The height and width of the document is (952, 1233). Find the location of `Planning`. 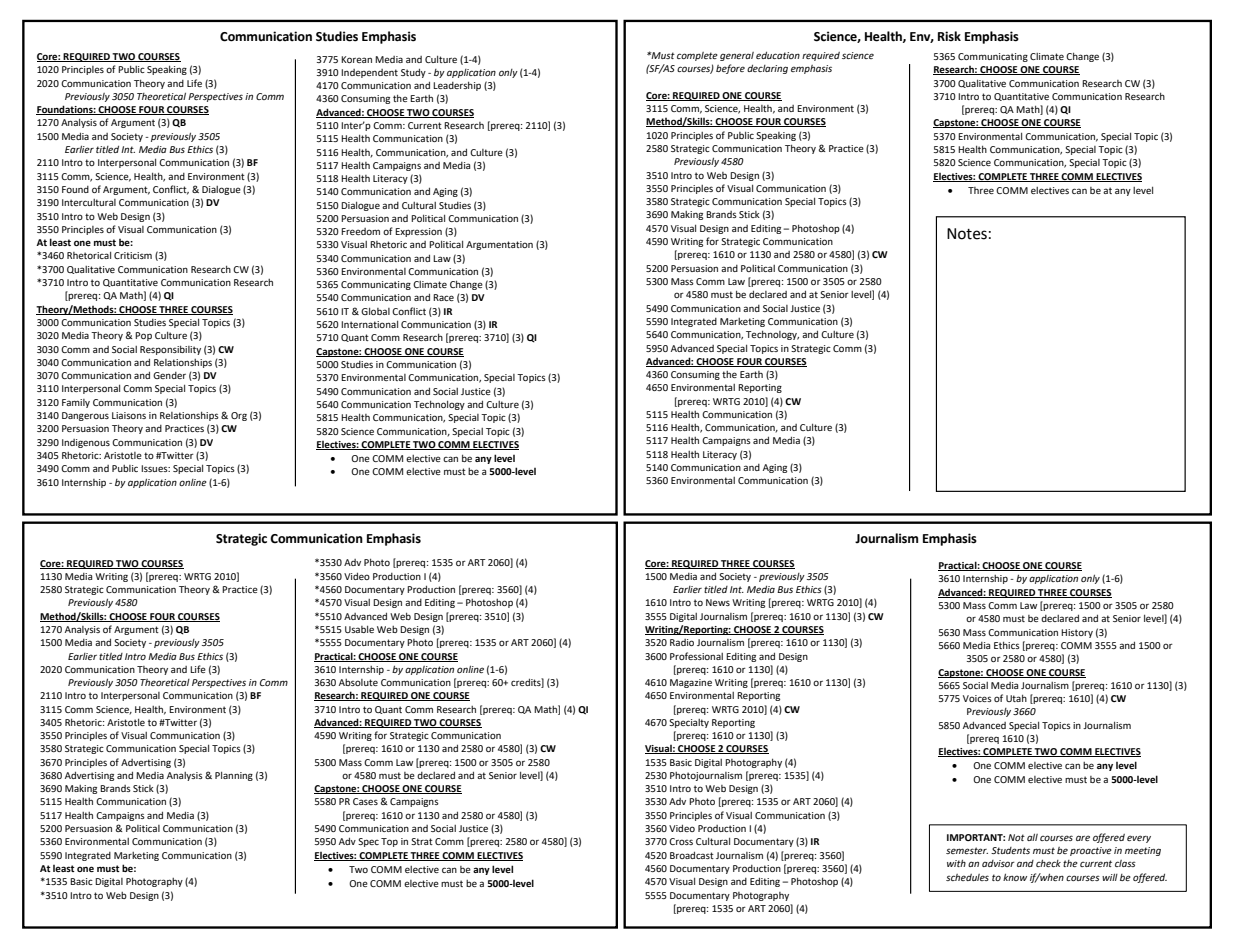

Planning is located at coordinates (234, 776).
